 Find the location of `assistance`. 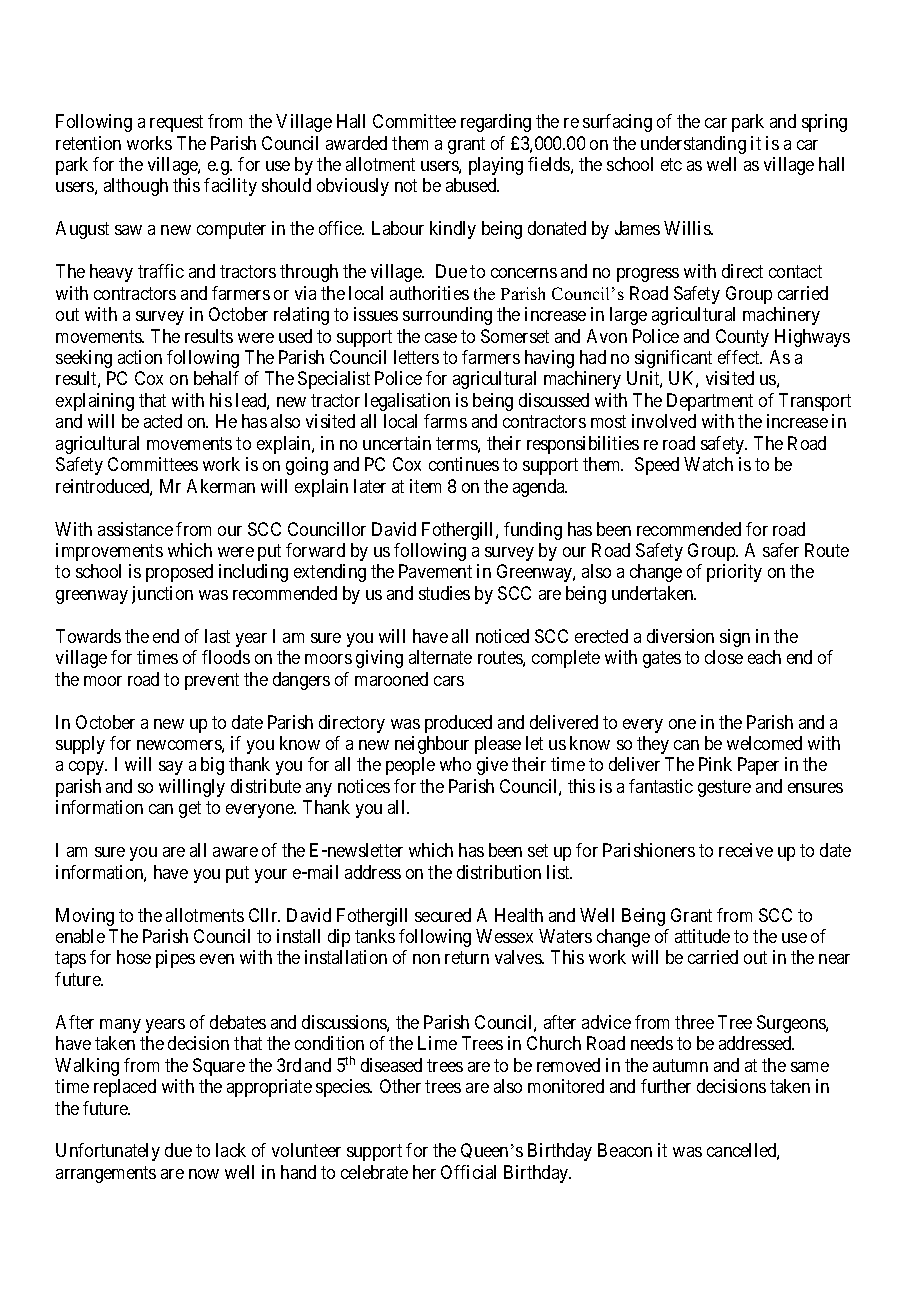

assistance is located at coordinates (135, 529).
